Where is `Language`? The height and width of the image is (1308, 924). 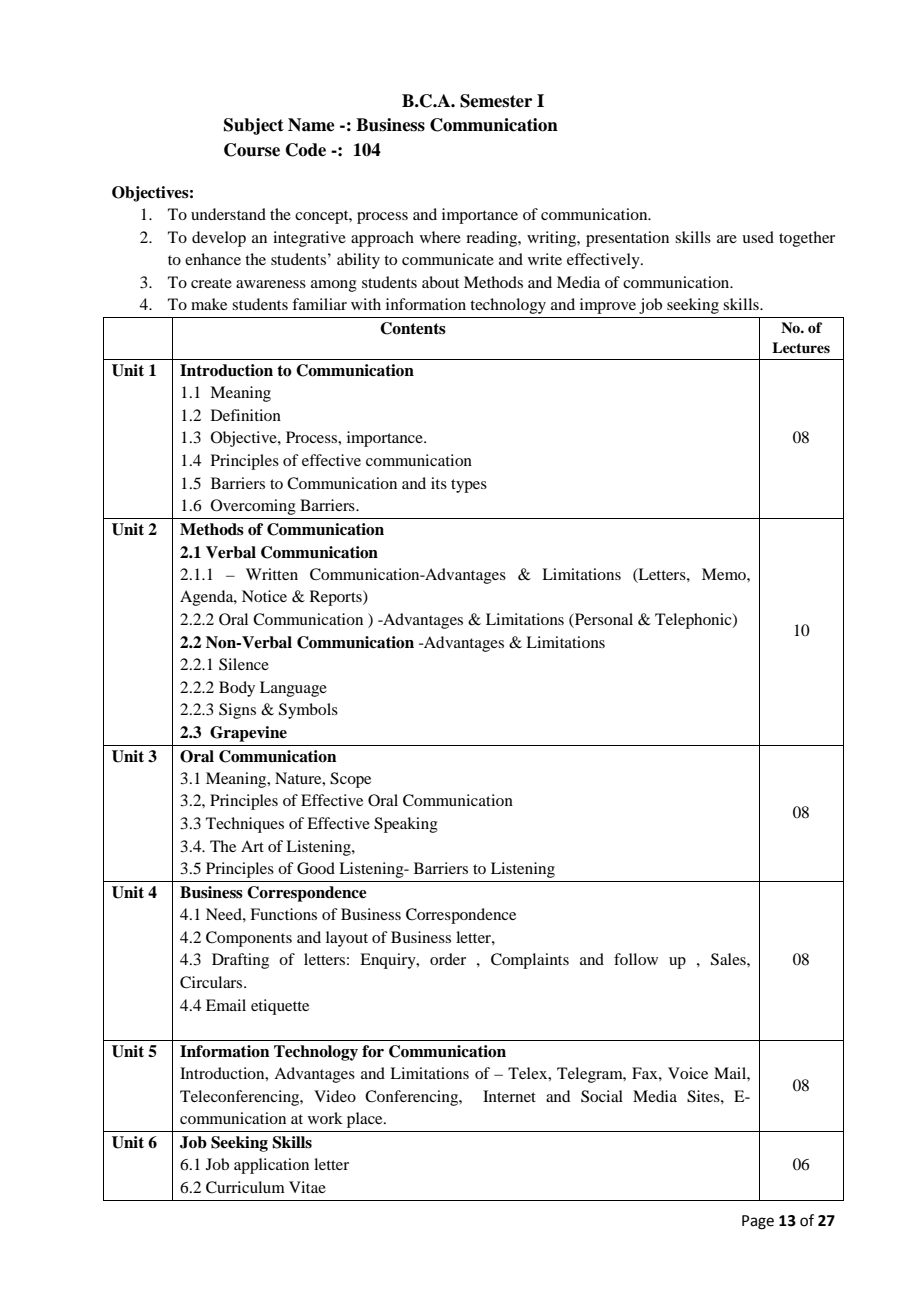 Language is located at coordinates (293, 689).
